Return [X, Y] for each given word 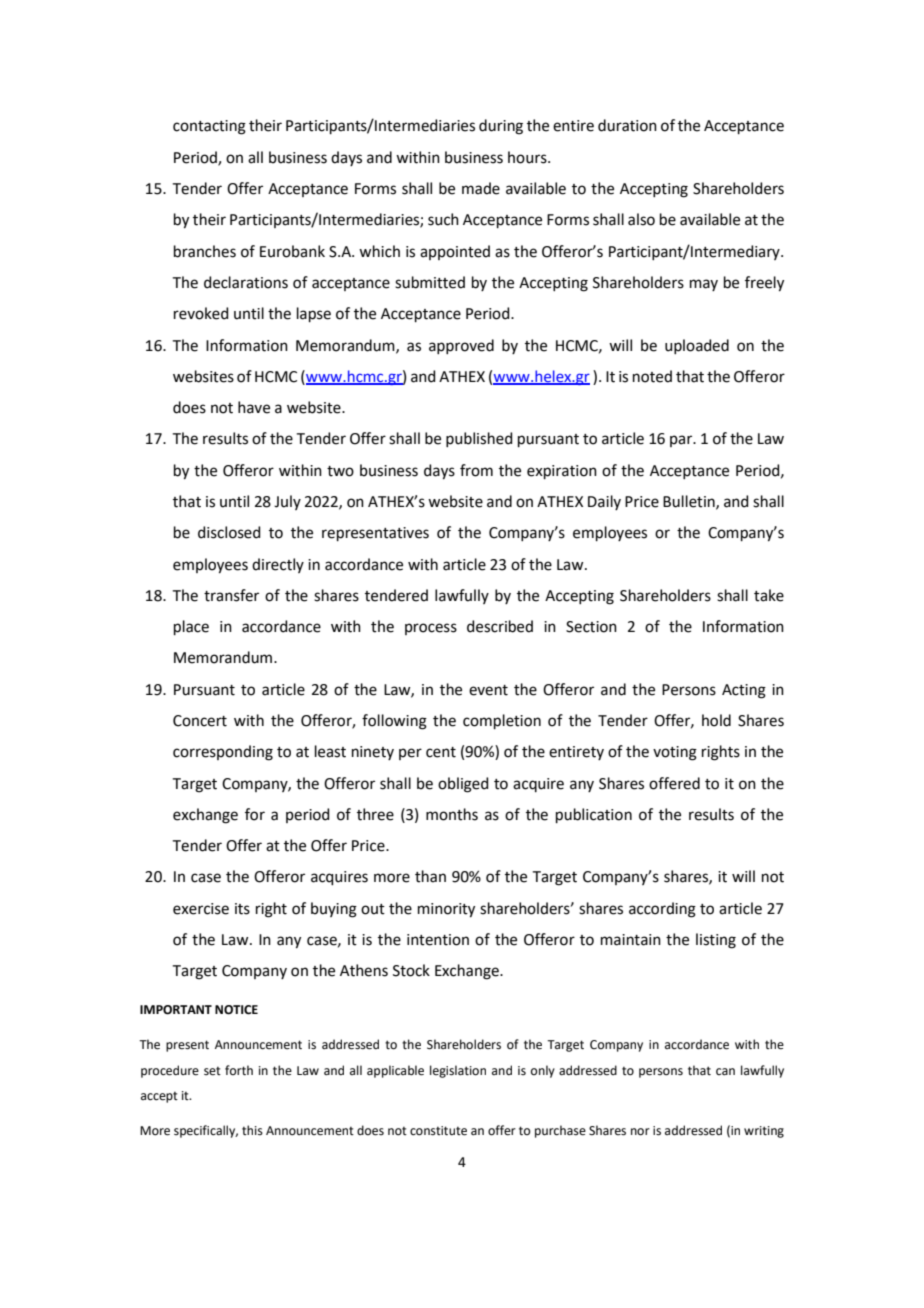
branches [205, 251]
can [725, 1072]
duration [627, 125]
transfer [231, 595]
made [481, 188]
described [500, 626]
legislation [458, 1071]
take [769, 595]
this [252, 1130]
